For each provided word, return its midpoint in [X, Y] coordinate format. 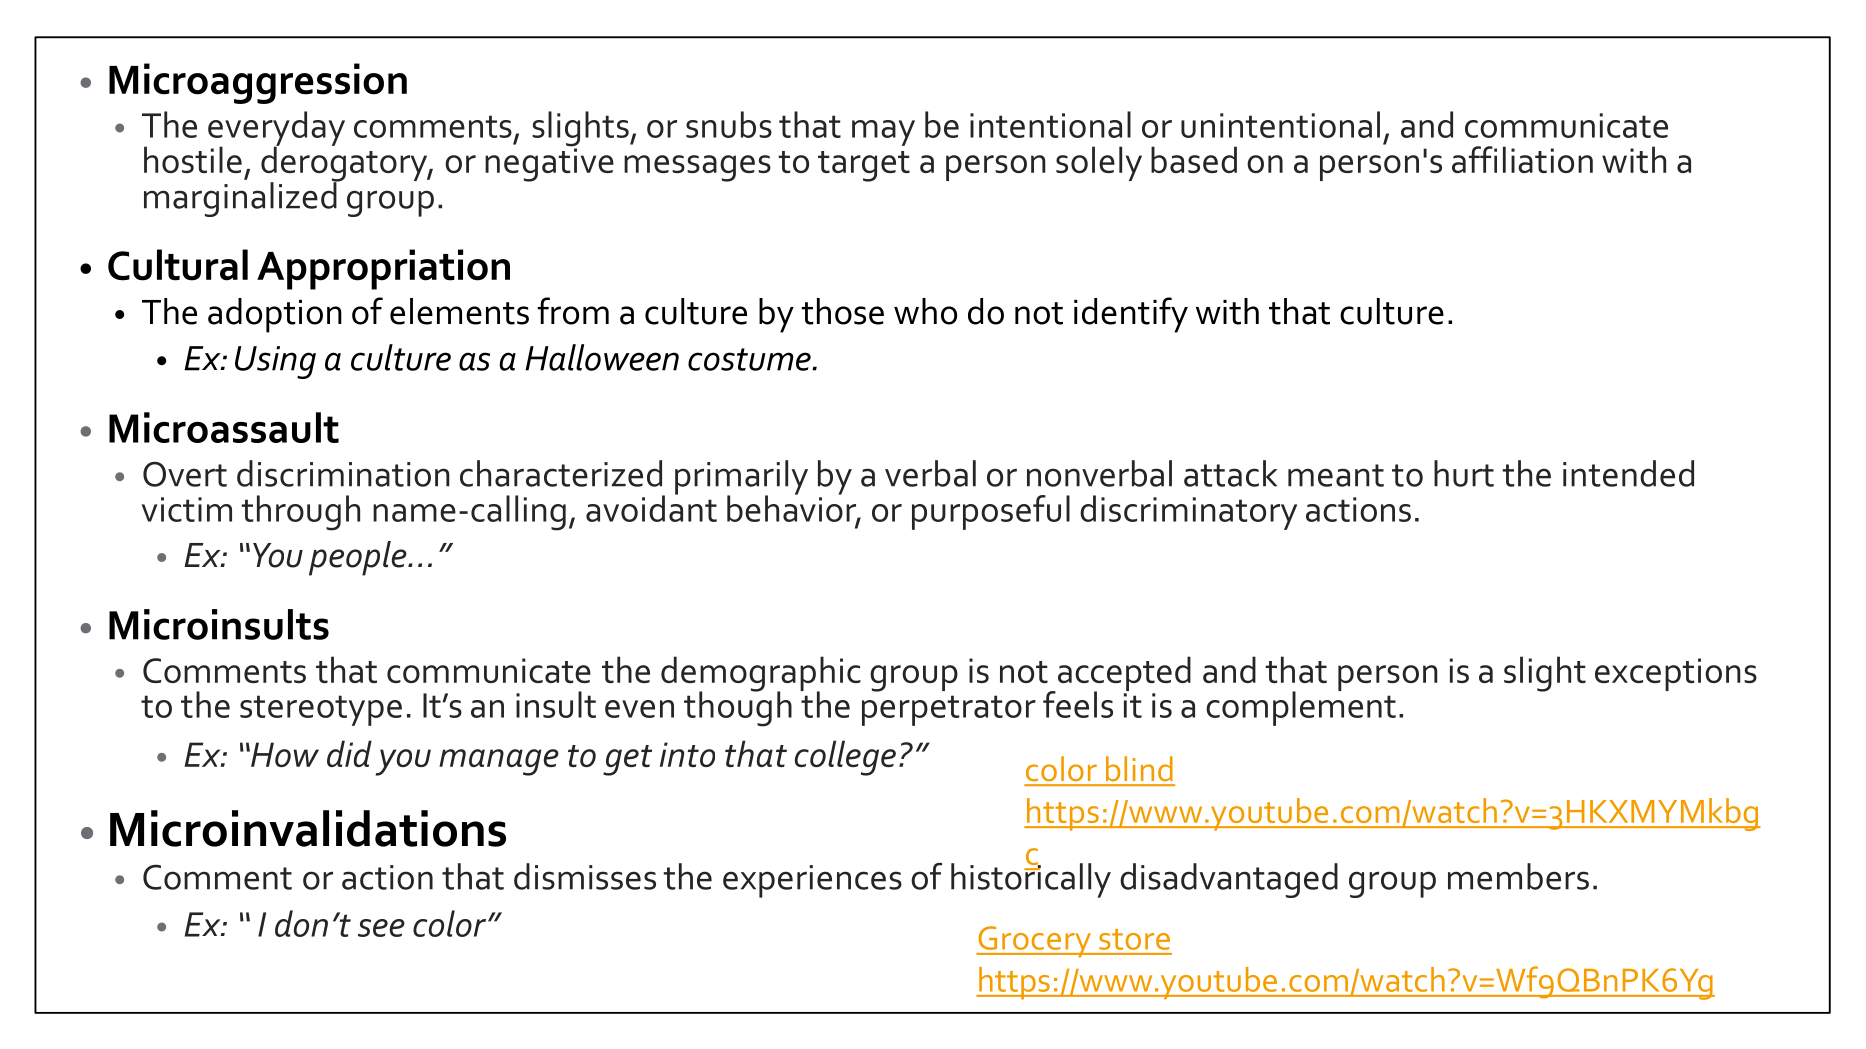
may [883, 133]
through [300, 513]
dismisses [585, 876]
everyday [276, 129]
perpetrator [949, 710]
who [925, 311]
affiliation [1522, 159]
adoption [275, 315]
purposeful [991, 512]
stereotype [321, 710]
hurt [1464, 473]
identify [1131, 315]
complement [1301, 707]
